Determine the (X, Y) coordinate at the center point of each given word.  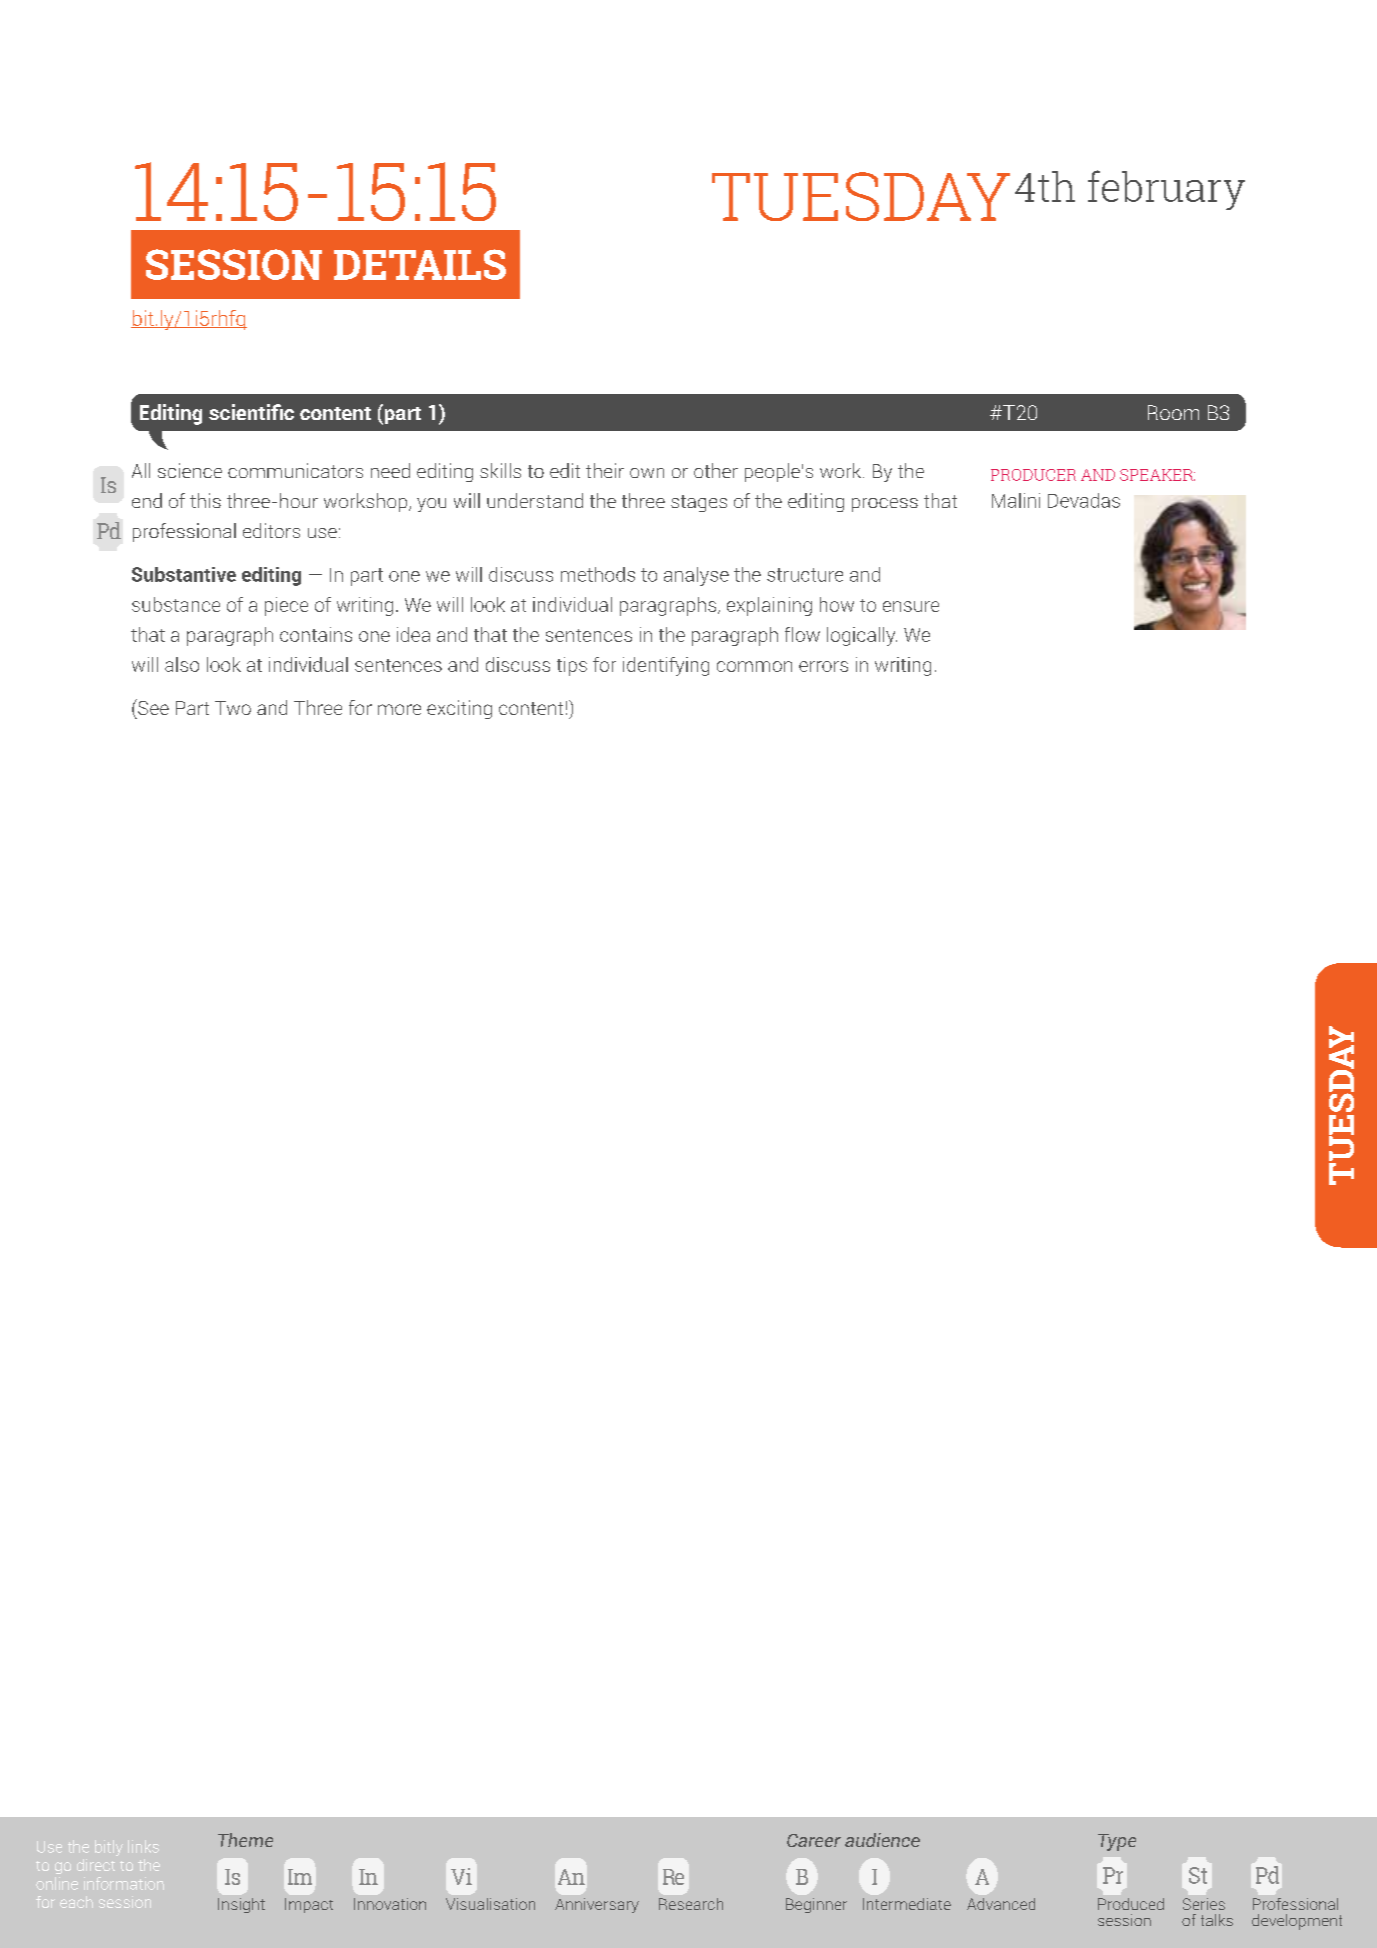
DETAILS (420, 264)
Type (1117, 1842)
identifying (666, 666)
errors (823, 666)
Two (233, 708)
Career (814, 1840)
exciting (459, 709)
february (1166, 190)
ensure (911, 606)
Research (691, 1904)
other (716, 470)
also (182, 664)
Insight (241, 1905)
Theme (245, 1840)
